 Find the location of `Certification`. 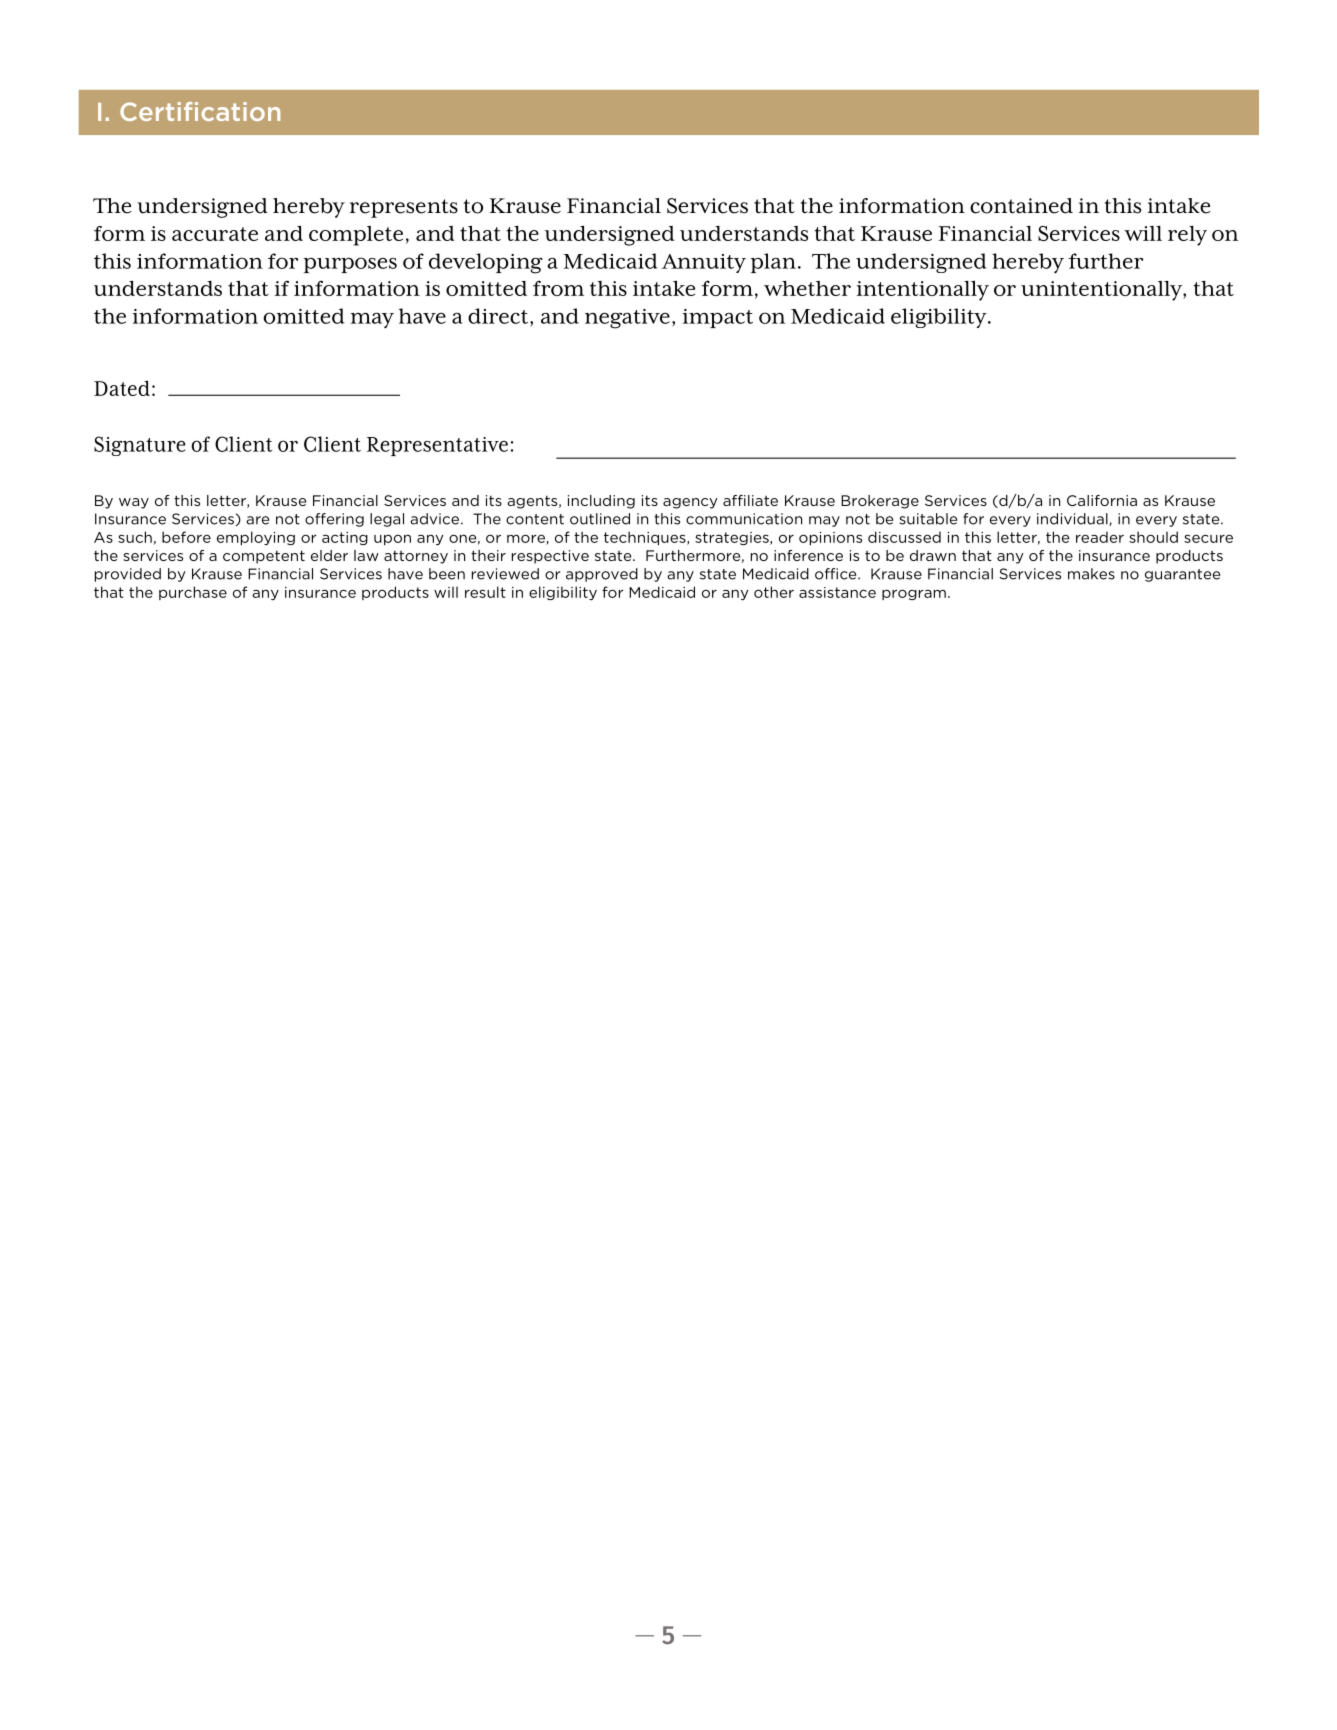

Certification is located at coordinates (200, 111).
